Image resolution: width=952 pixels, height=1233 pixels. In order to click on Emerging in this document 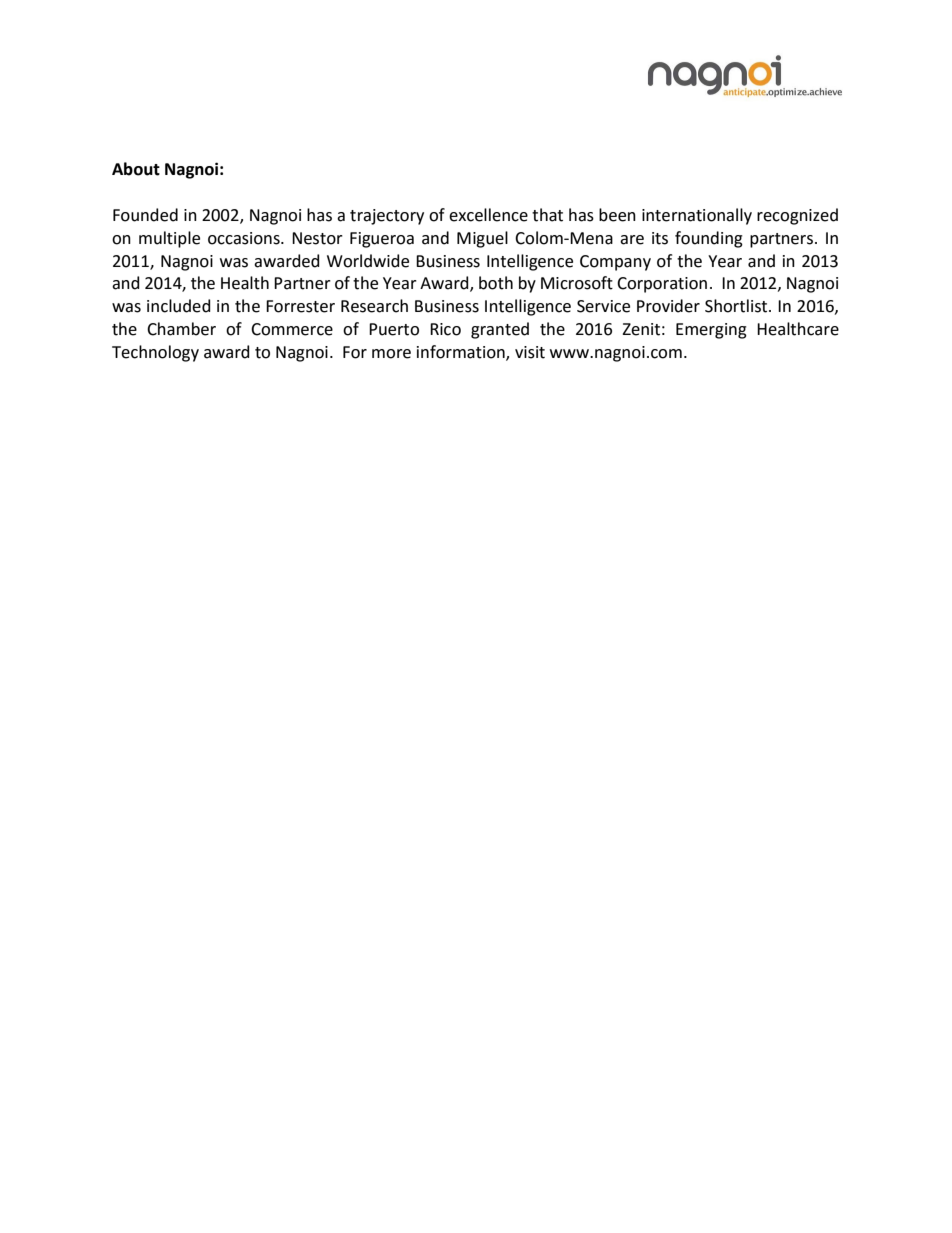, I will do `click(711, 331)`.
